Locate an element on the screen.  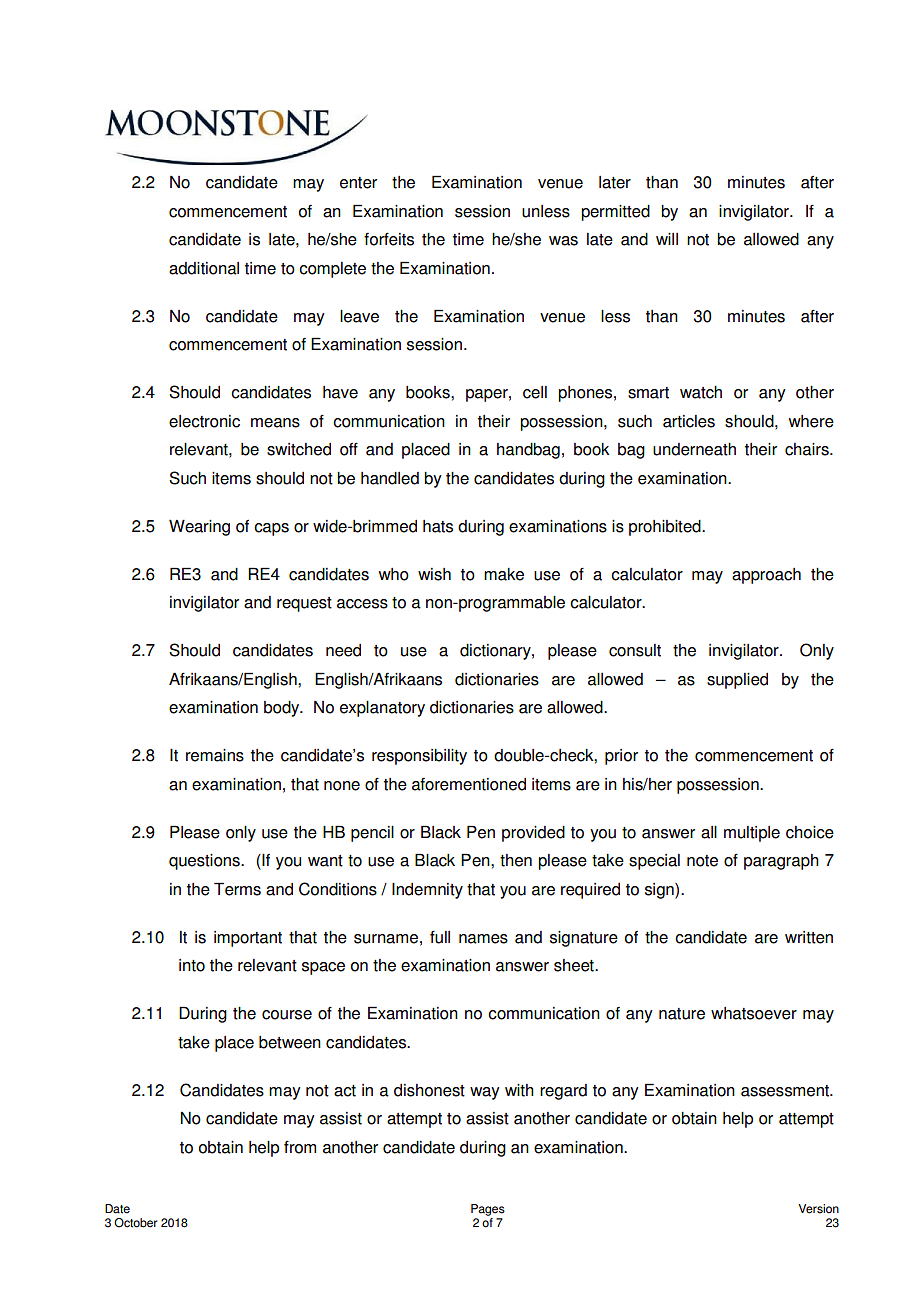
additional is located at coordinates (204, 268).
